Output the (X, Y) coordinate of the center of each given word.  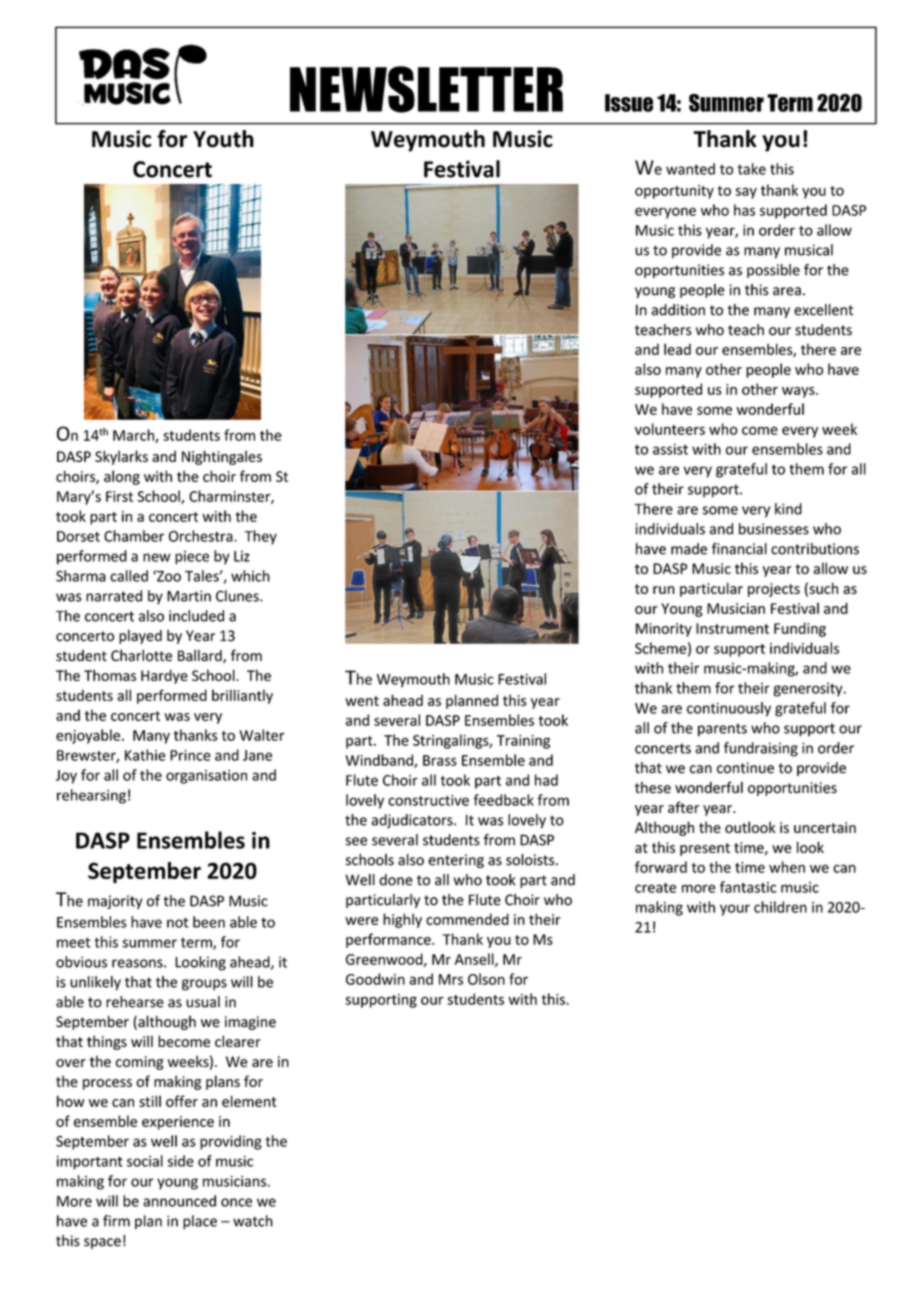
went (362, 701)
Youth (223, 139)
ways (799, 392)
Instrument (732, 628)
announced (179, 1201)
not (178, 922)
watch (253, 1221)
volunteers (670, 429)
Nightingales (222, 457)
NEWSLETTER (426, 89)
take (751, 169)
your (735, 910)
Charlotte (141, 655)
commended (467, 919)
